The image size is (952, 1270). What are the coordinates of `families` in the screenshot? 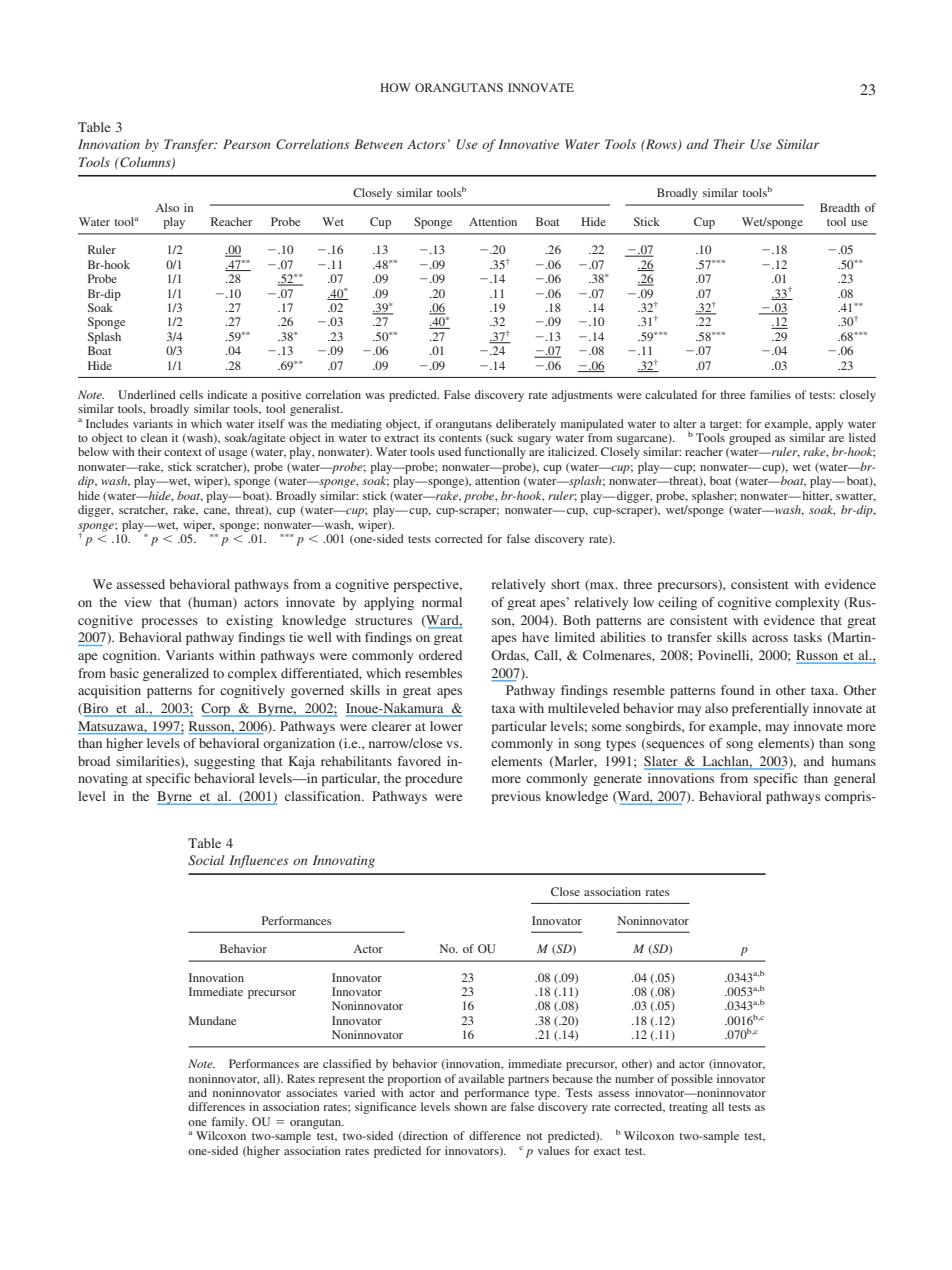 It's located at (770, 394).
